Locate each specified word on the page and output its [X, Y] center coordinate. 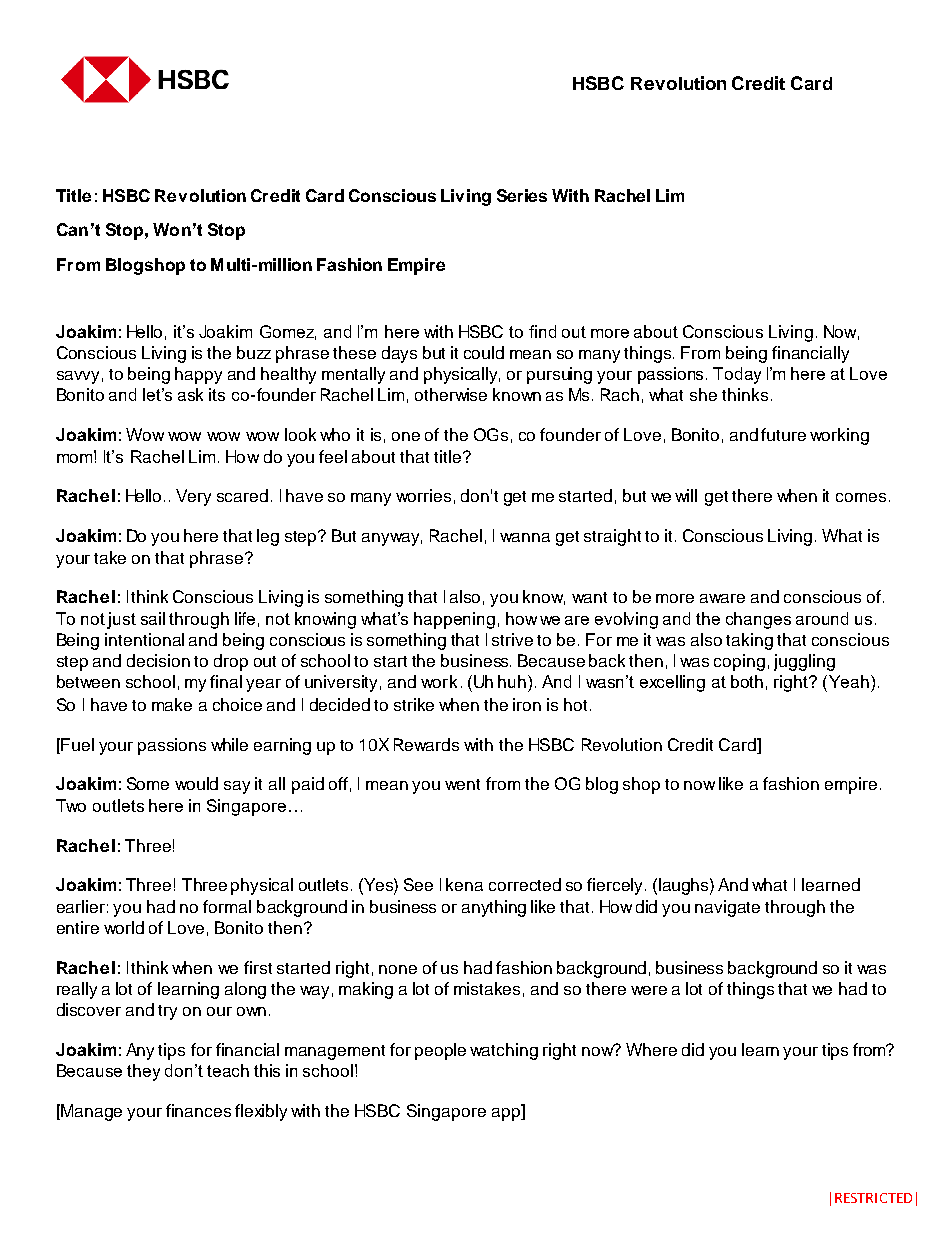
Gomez [288, 332]
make [172, 704]
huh [513, 681]
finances [198, 1110]
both [747, 681]
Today [737, 375]
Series [522, 195]
